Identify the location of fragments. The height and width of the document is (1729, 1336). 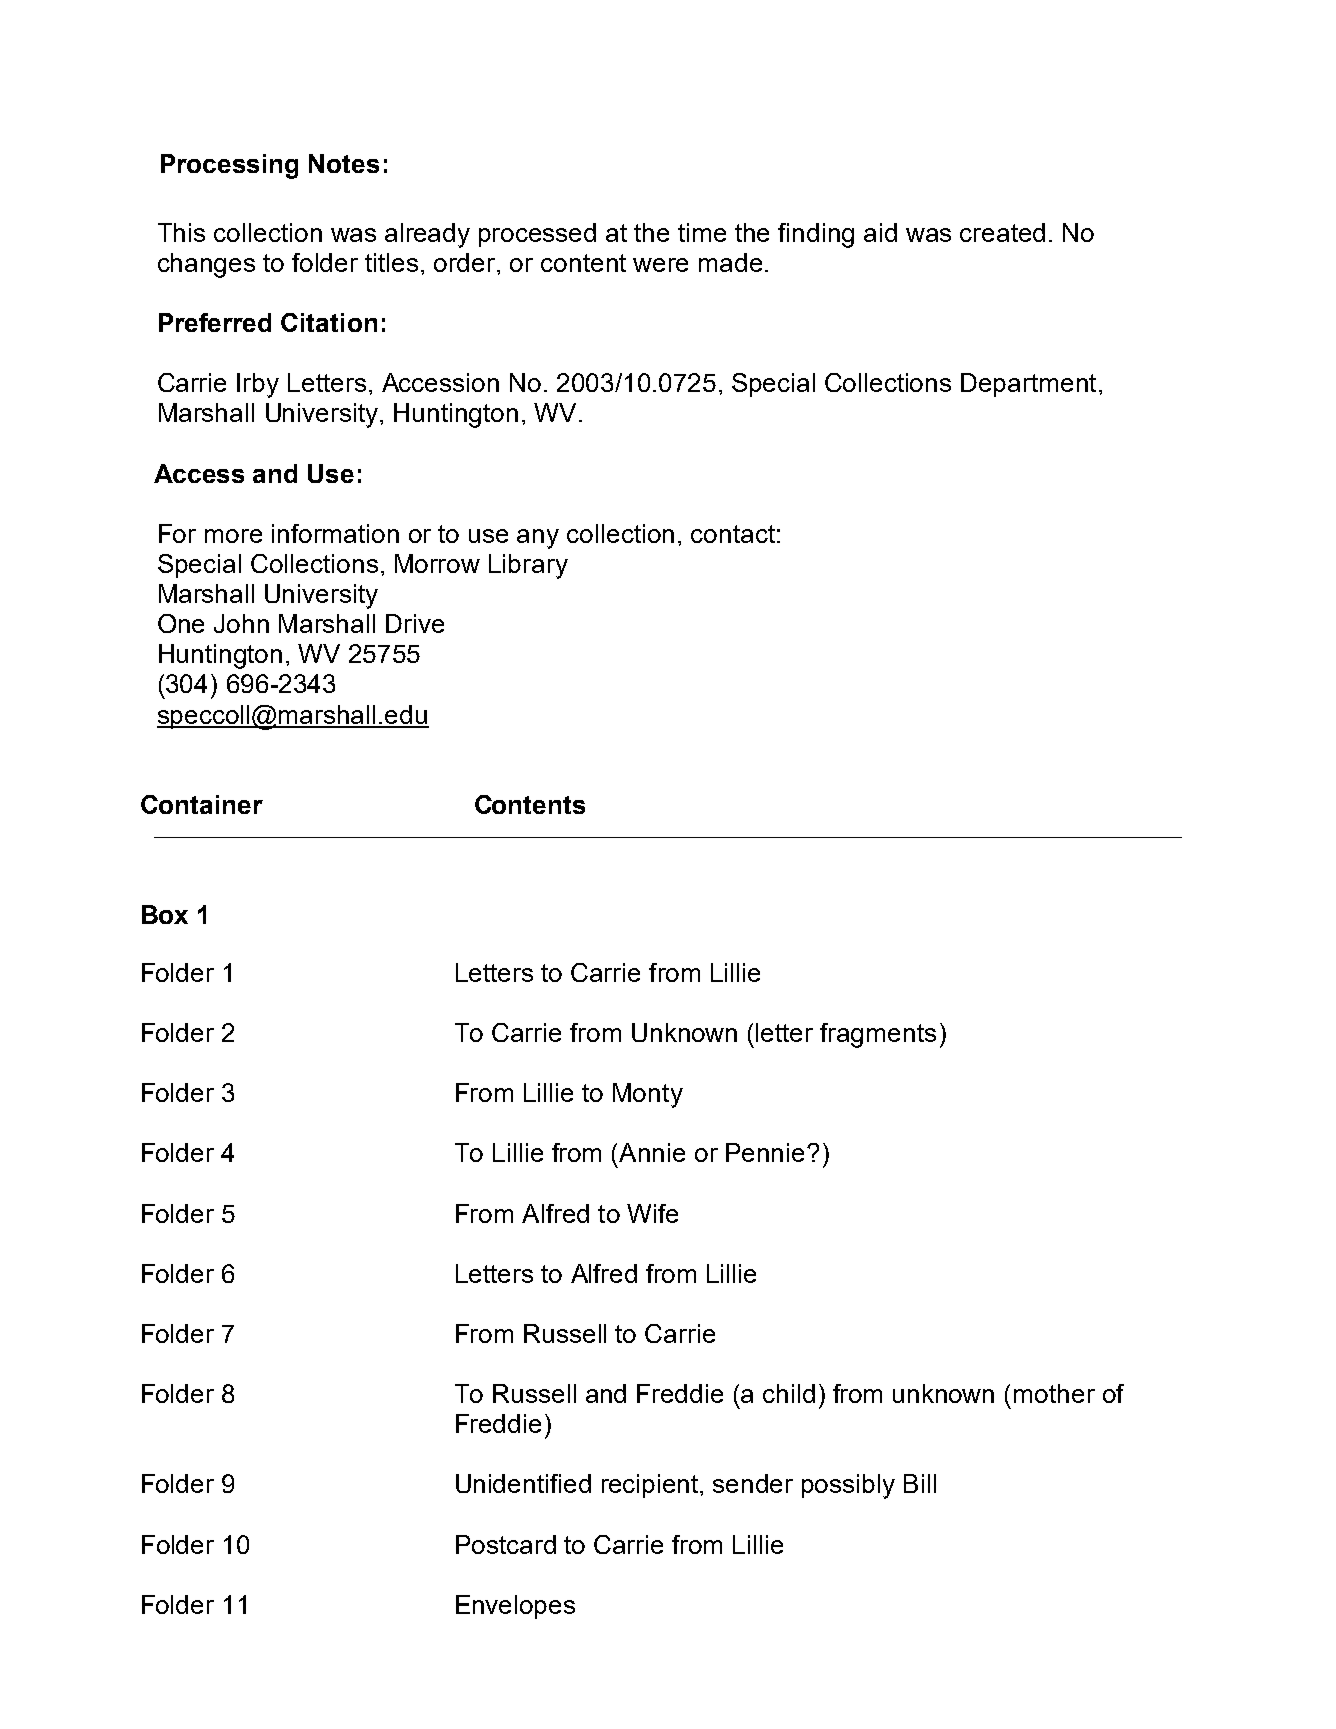
(878, 1035).
